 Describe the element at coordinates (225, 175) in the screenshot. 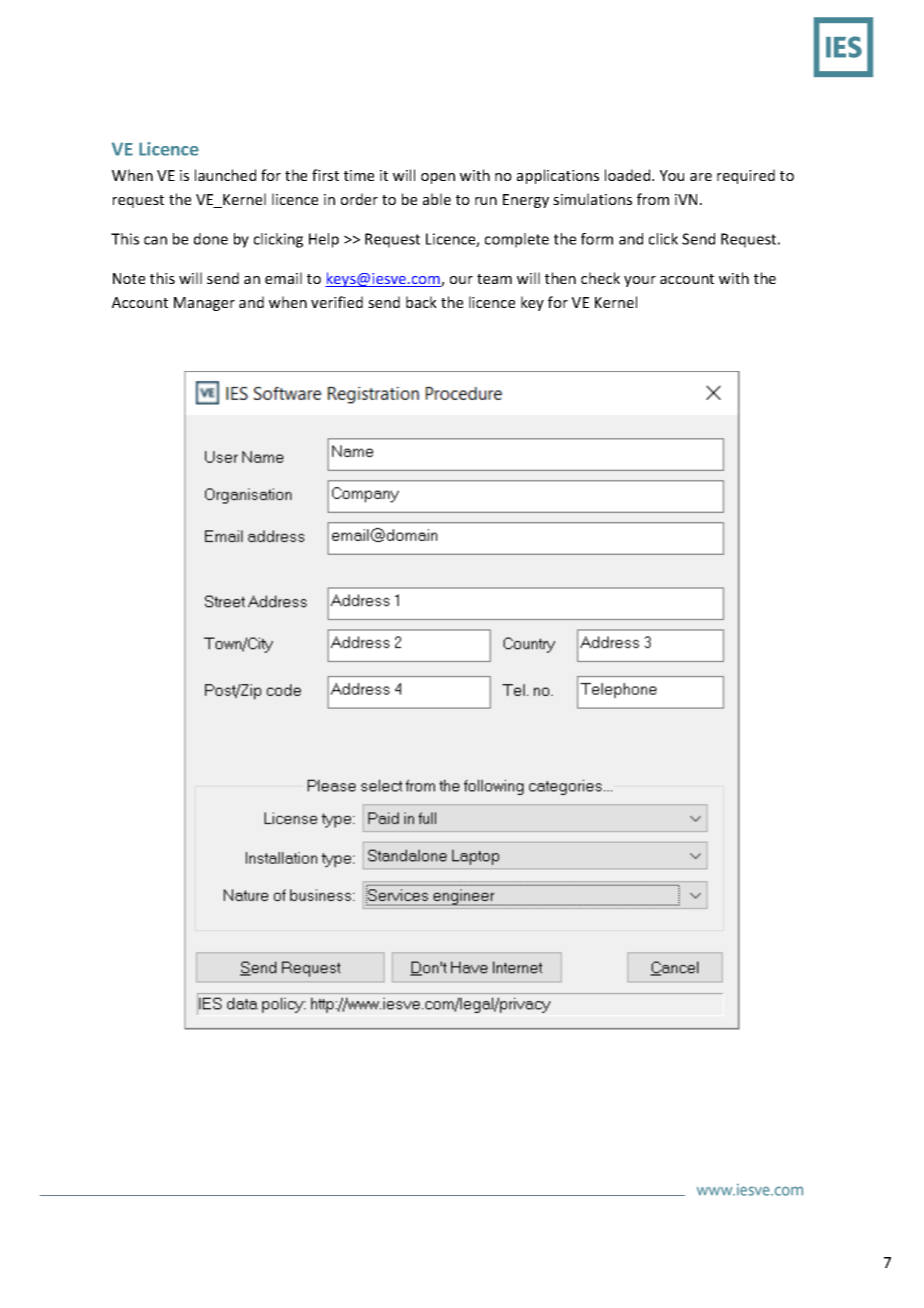

I see `launched` at that location.
